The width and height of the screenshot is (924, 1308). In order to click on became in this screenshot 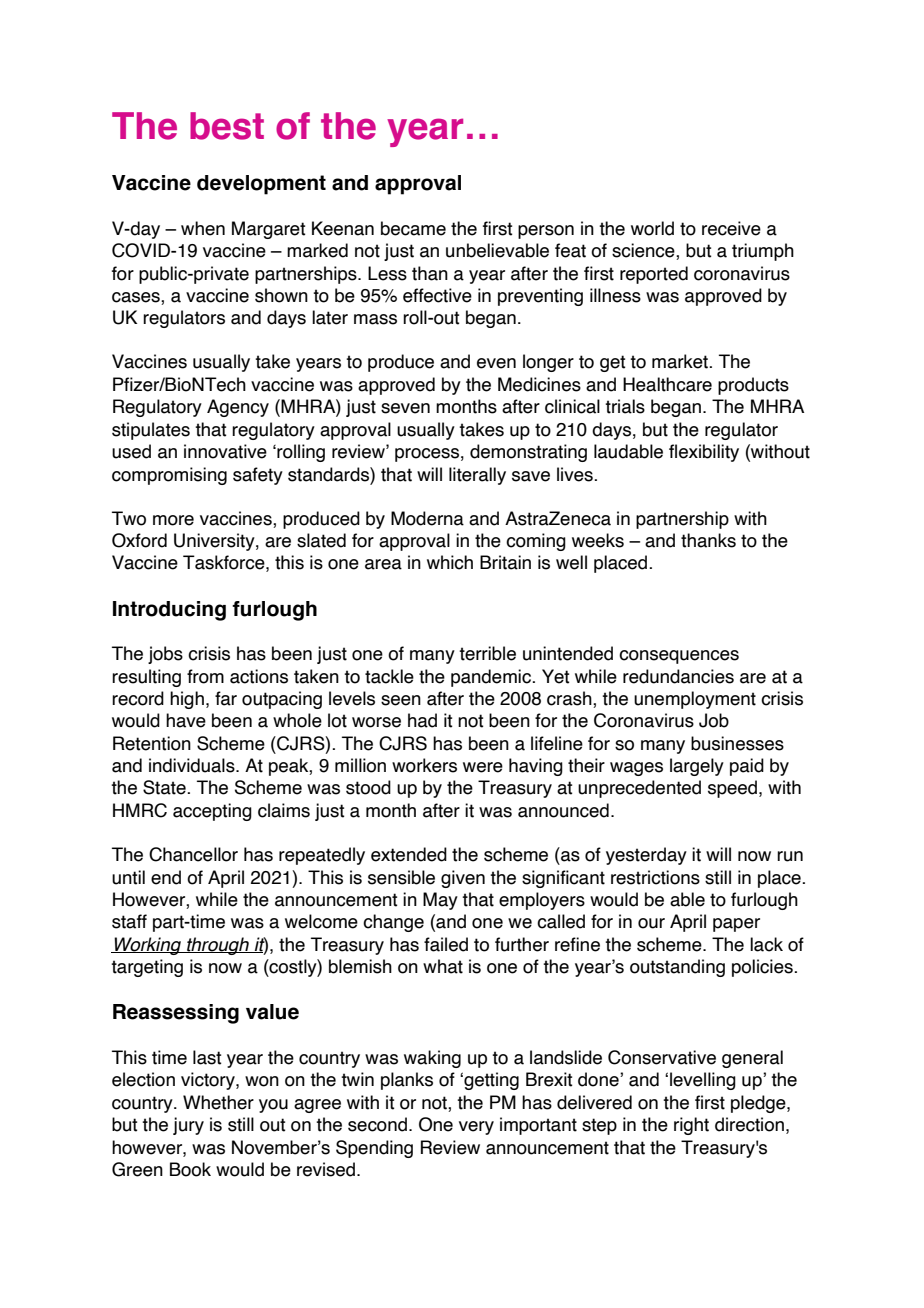, I will do `click(413, 228)`.
